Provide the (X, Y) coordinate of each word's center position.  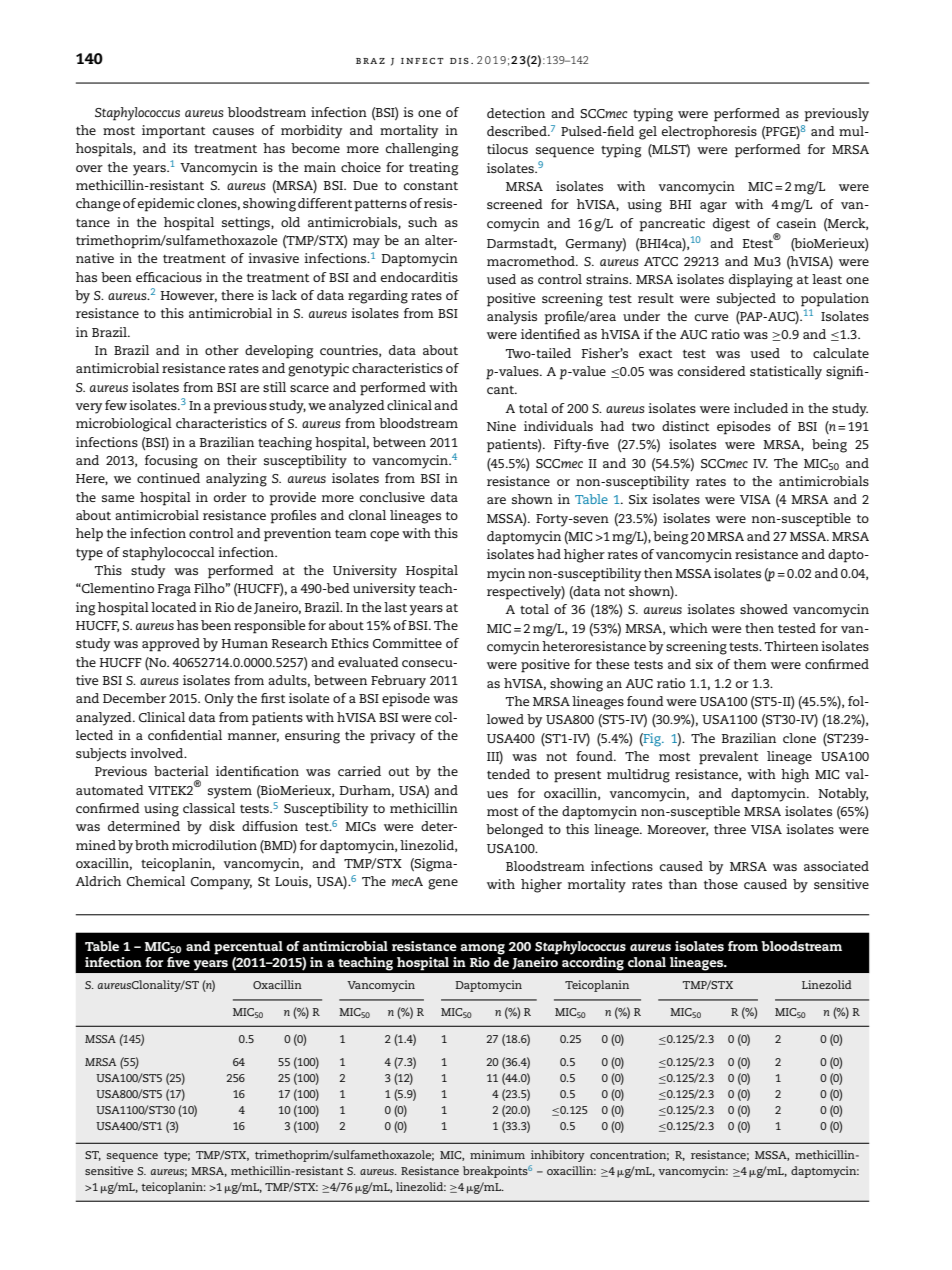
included (761, 408)
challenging (422, 150)
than (683, 884)
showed (764, 609)
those (721, 884)
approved (171, 645)
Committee (407, 643)
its (180, 148)
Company (221, 883)
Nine (501, 426)
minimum (497, 1154)
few (117, 405)
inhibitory (558, 1156)
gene (443, 884)
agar (713, 207)
